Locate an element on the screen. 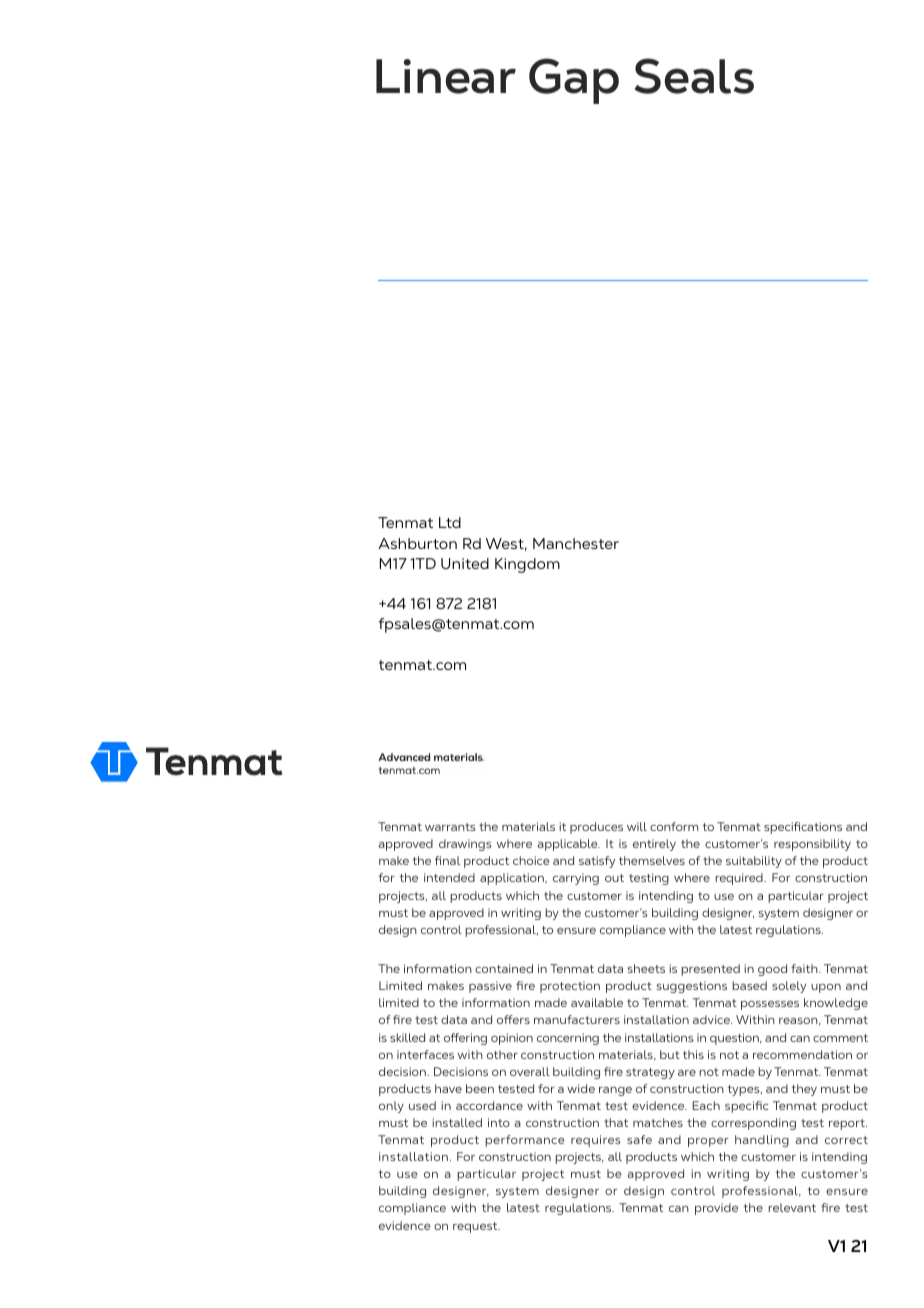 This screenshot has width=924, height=1308. Linear is located at coordinates (446, 76).
